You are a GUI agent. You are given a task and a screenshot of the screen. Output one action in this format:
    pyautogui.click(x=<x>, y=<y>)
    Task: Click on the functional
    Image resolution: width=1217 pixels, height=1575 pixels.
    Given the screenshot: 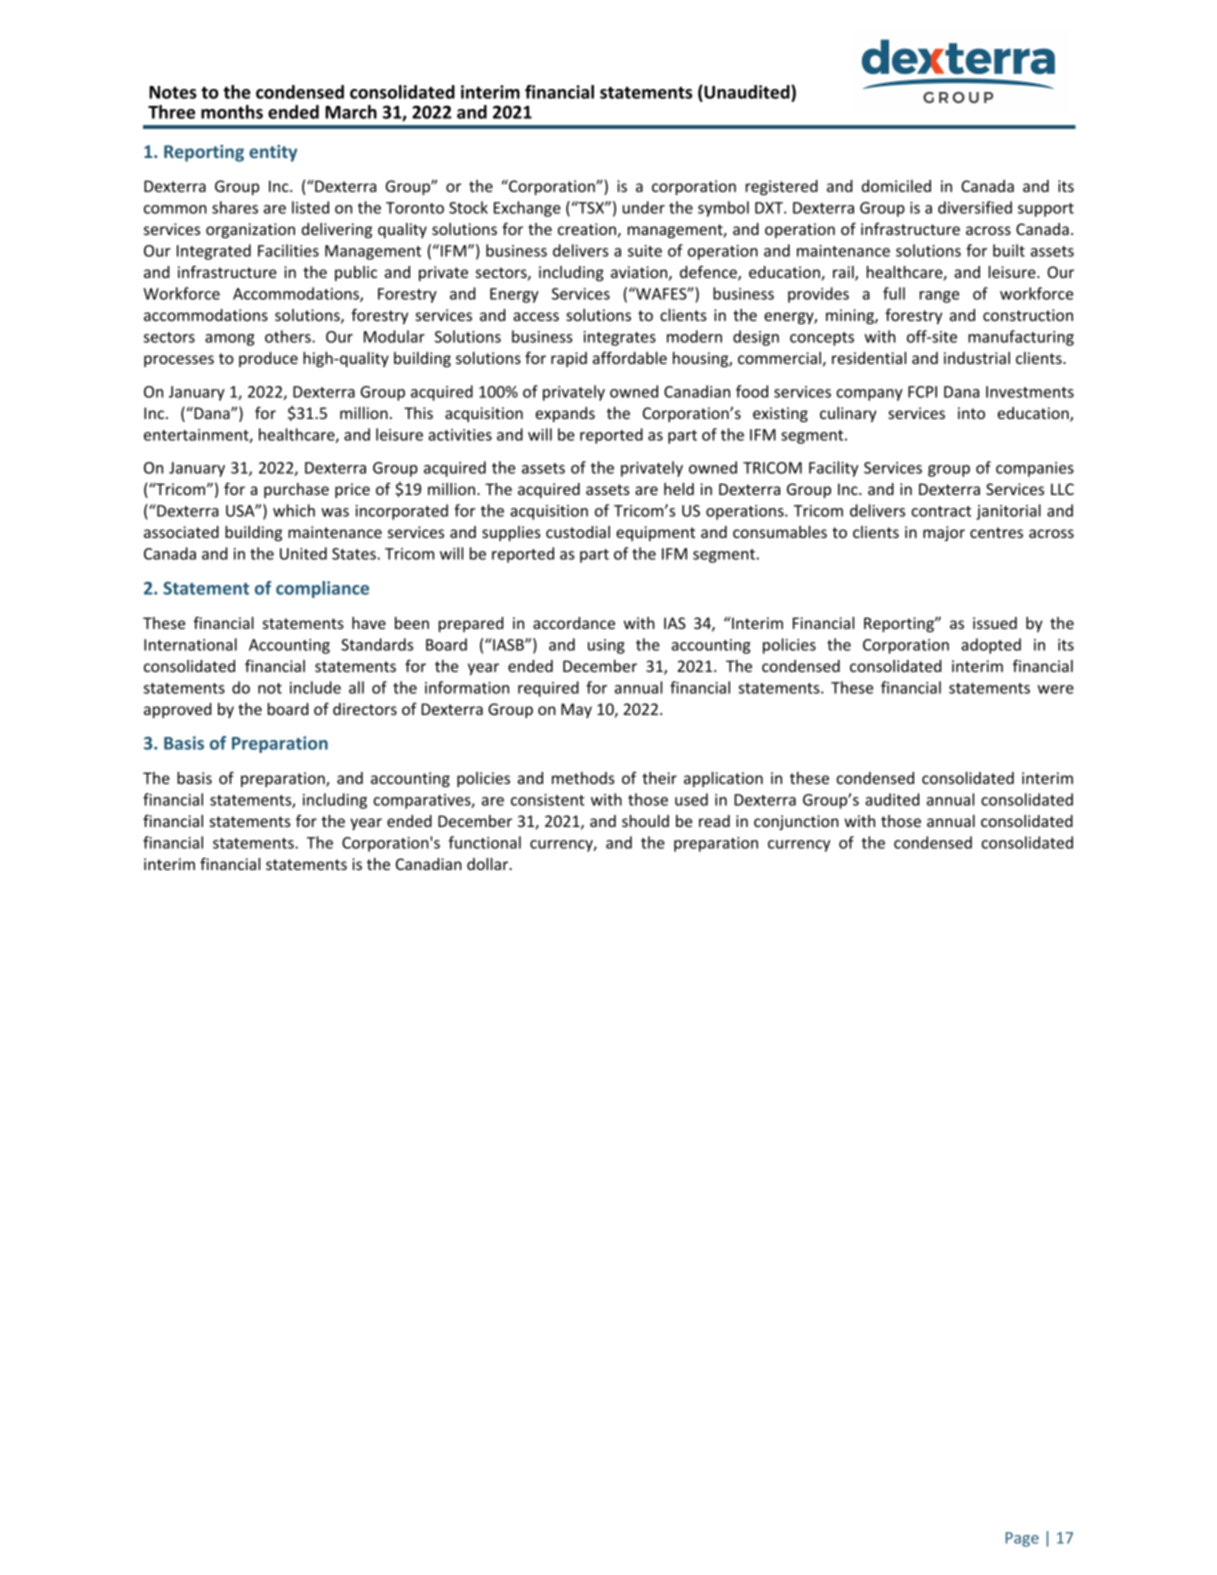 What is the action you would take?
    pyautogui.click(x=484, y=842)
